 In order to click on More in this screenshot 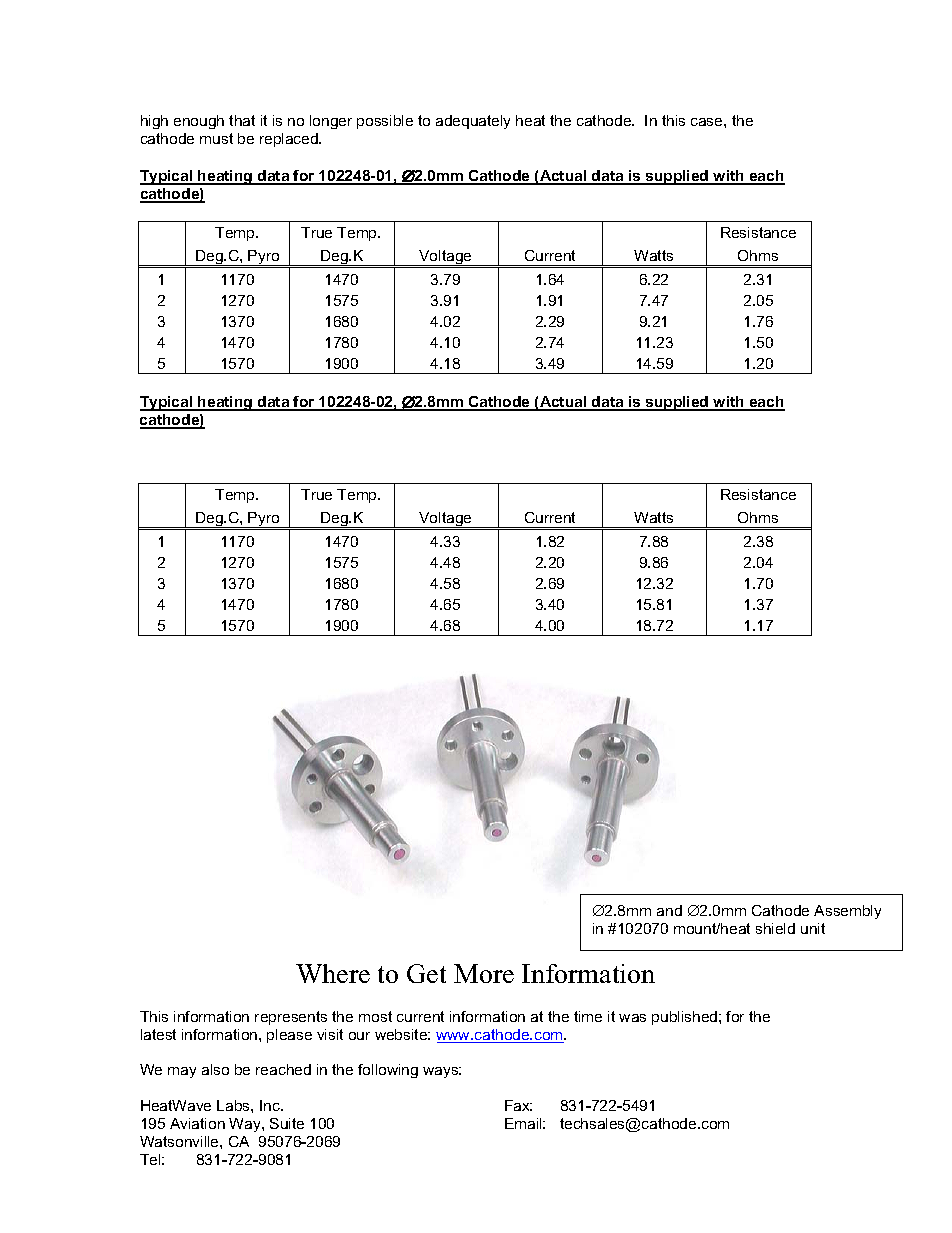, I will do `click(484, 973)`.
